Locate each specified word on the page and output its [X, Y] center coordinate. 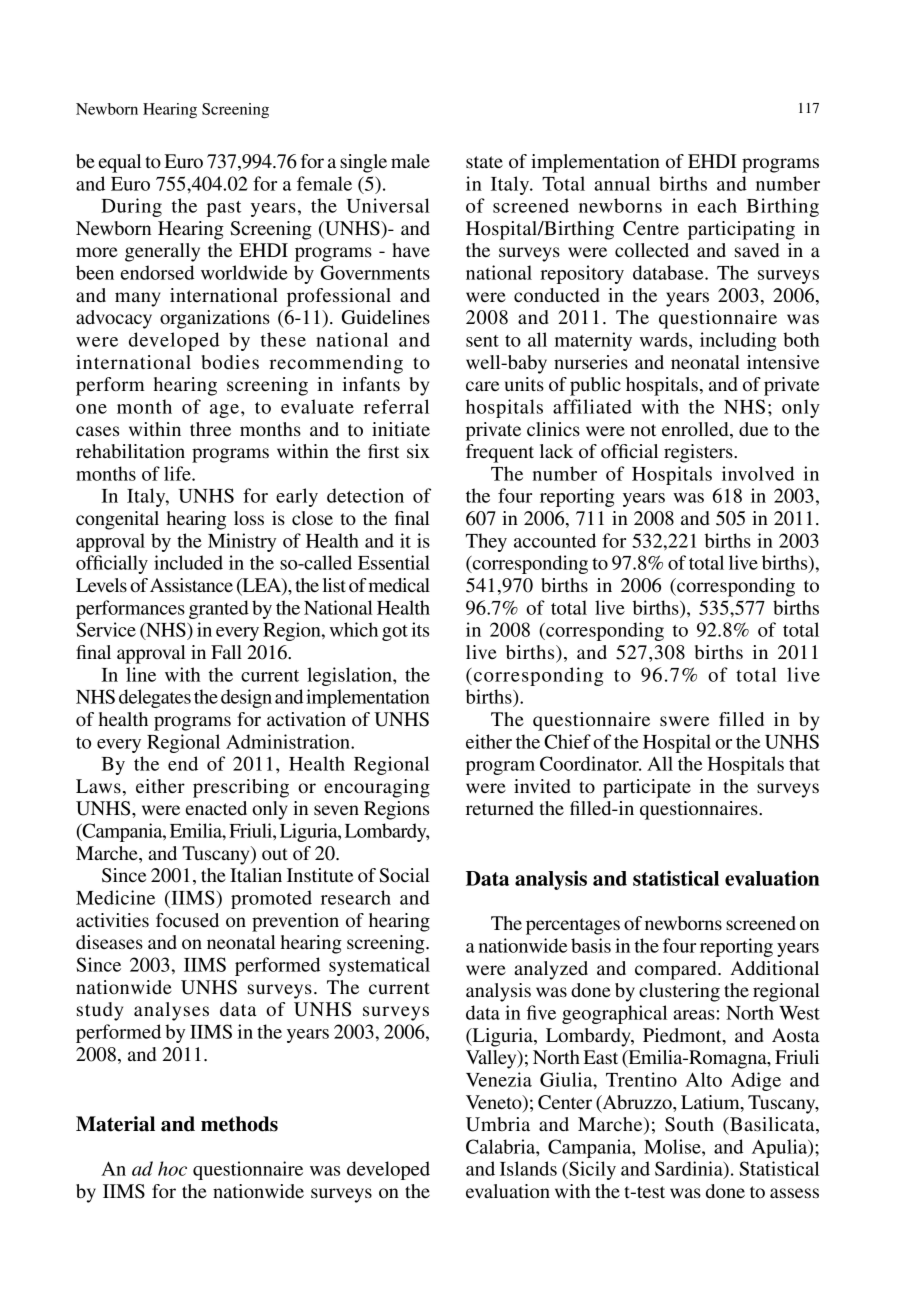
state [484, 162]
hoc [172, 1168]
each [717, 205]
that [804, 763]
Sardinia [690, 1169]
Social [404, 875]
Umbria [498, 1124]
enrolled [696, 429]
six [418, 451]
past [224, 209]
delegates [155, 698]
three [210, 429]
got [395, 633]
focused [187, 920]
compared [677, 970]
